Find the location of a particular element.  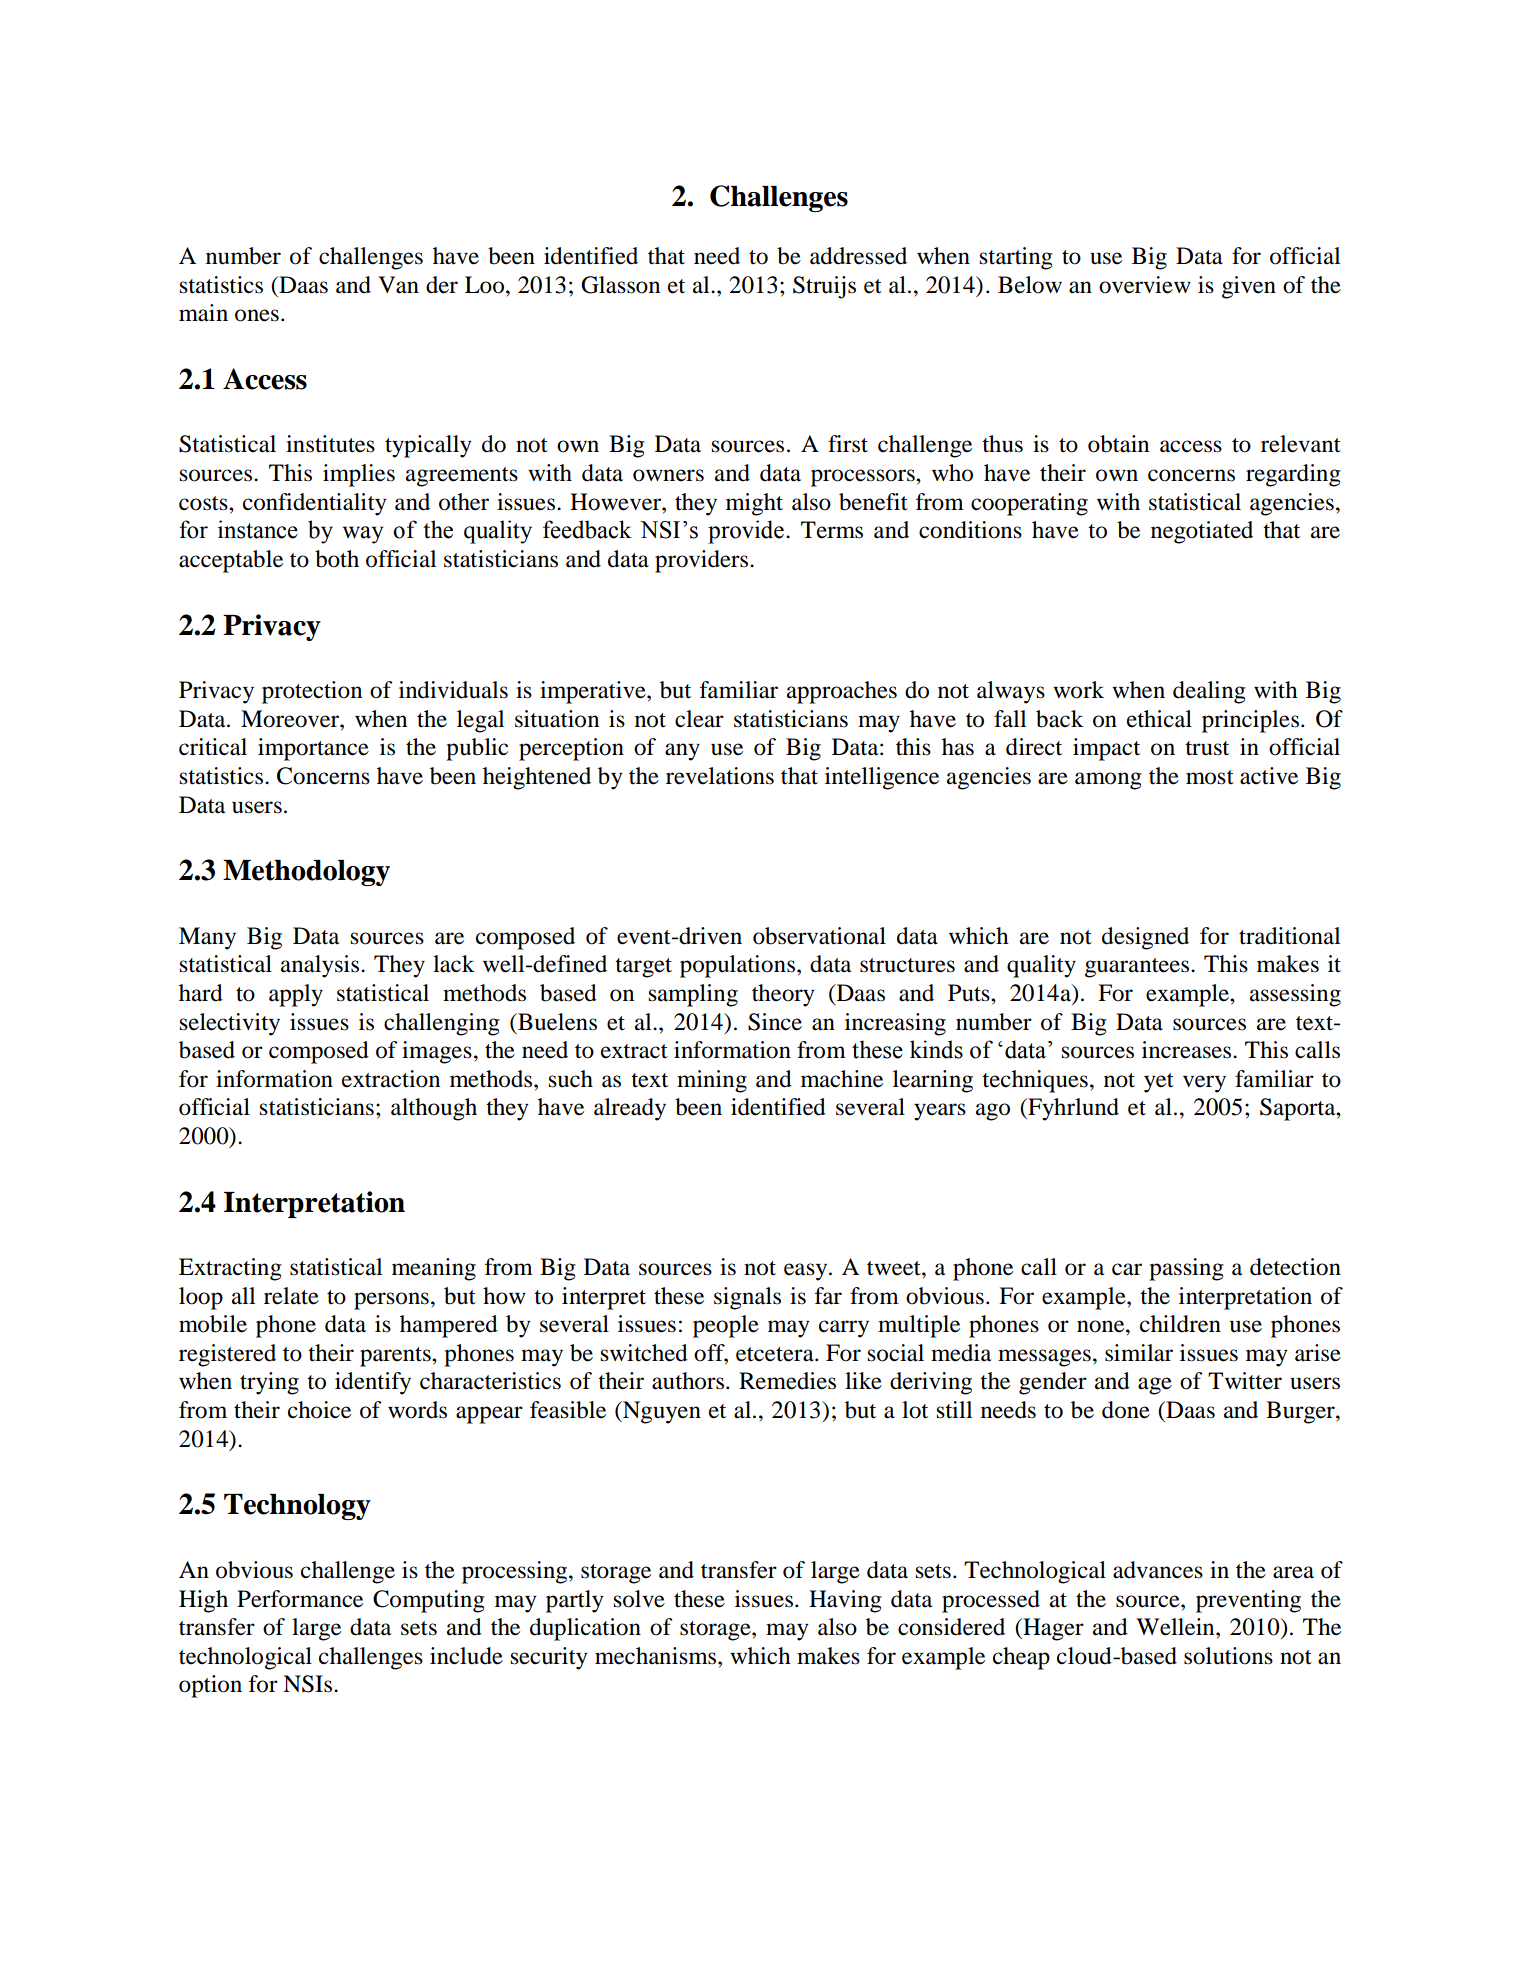

main is located at coordinates (203, 313).
